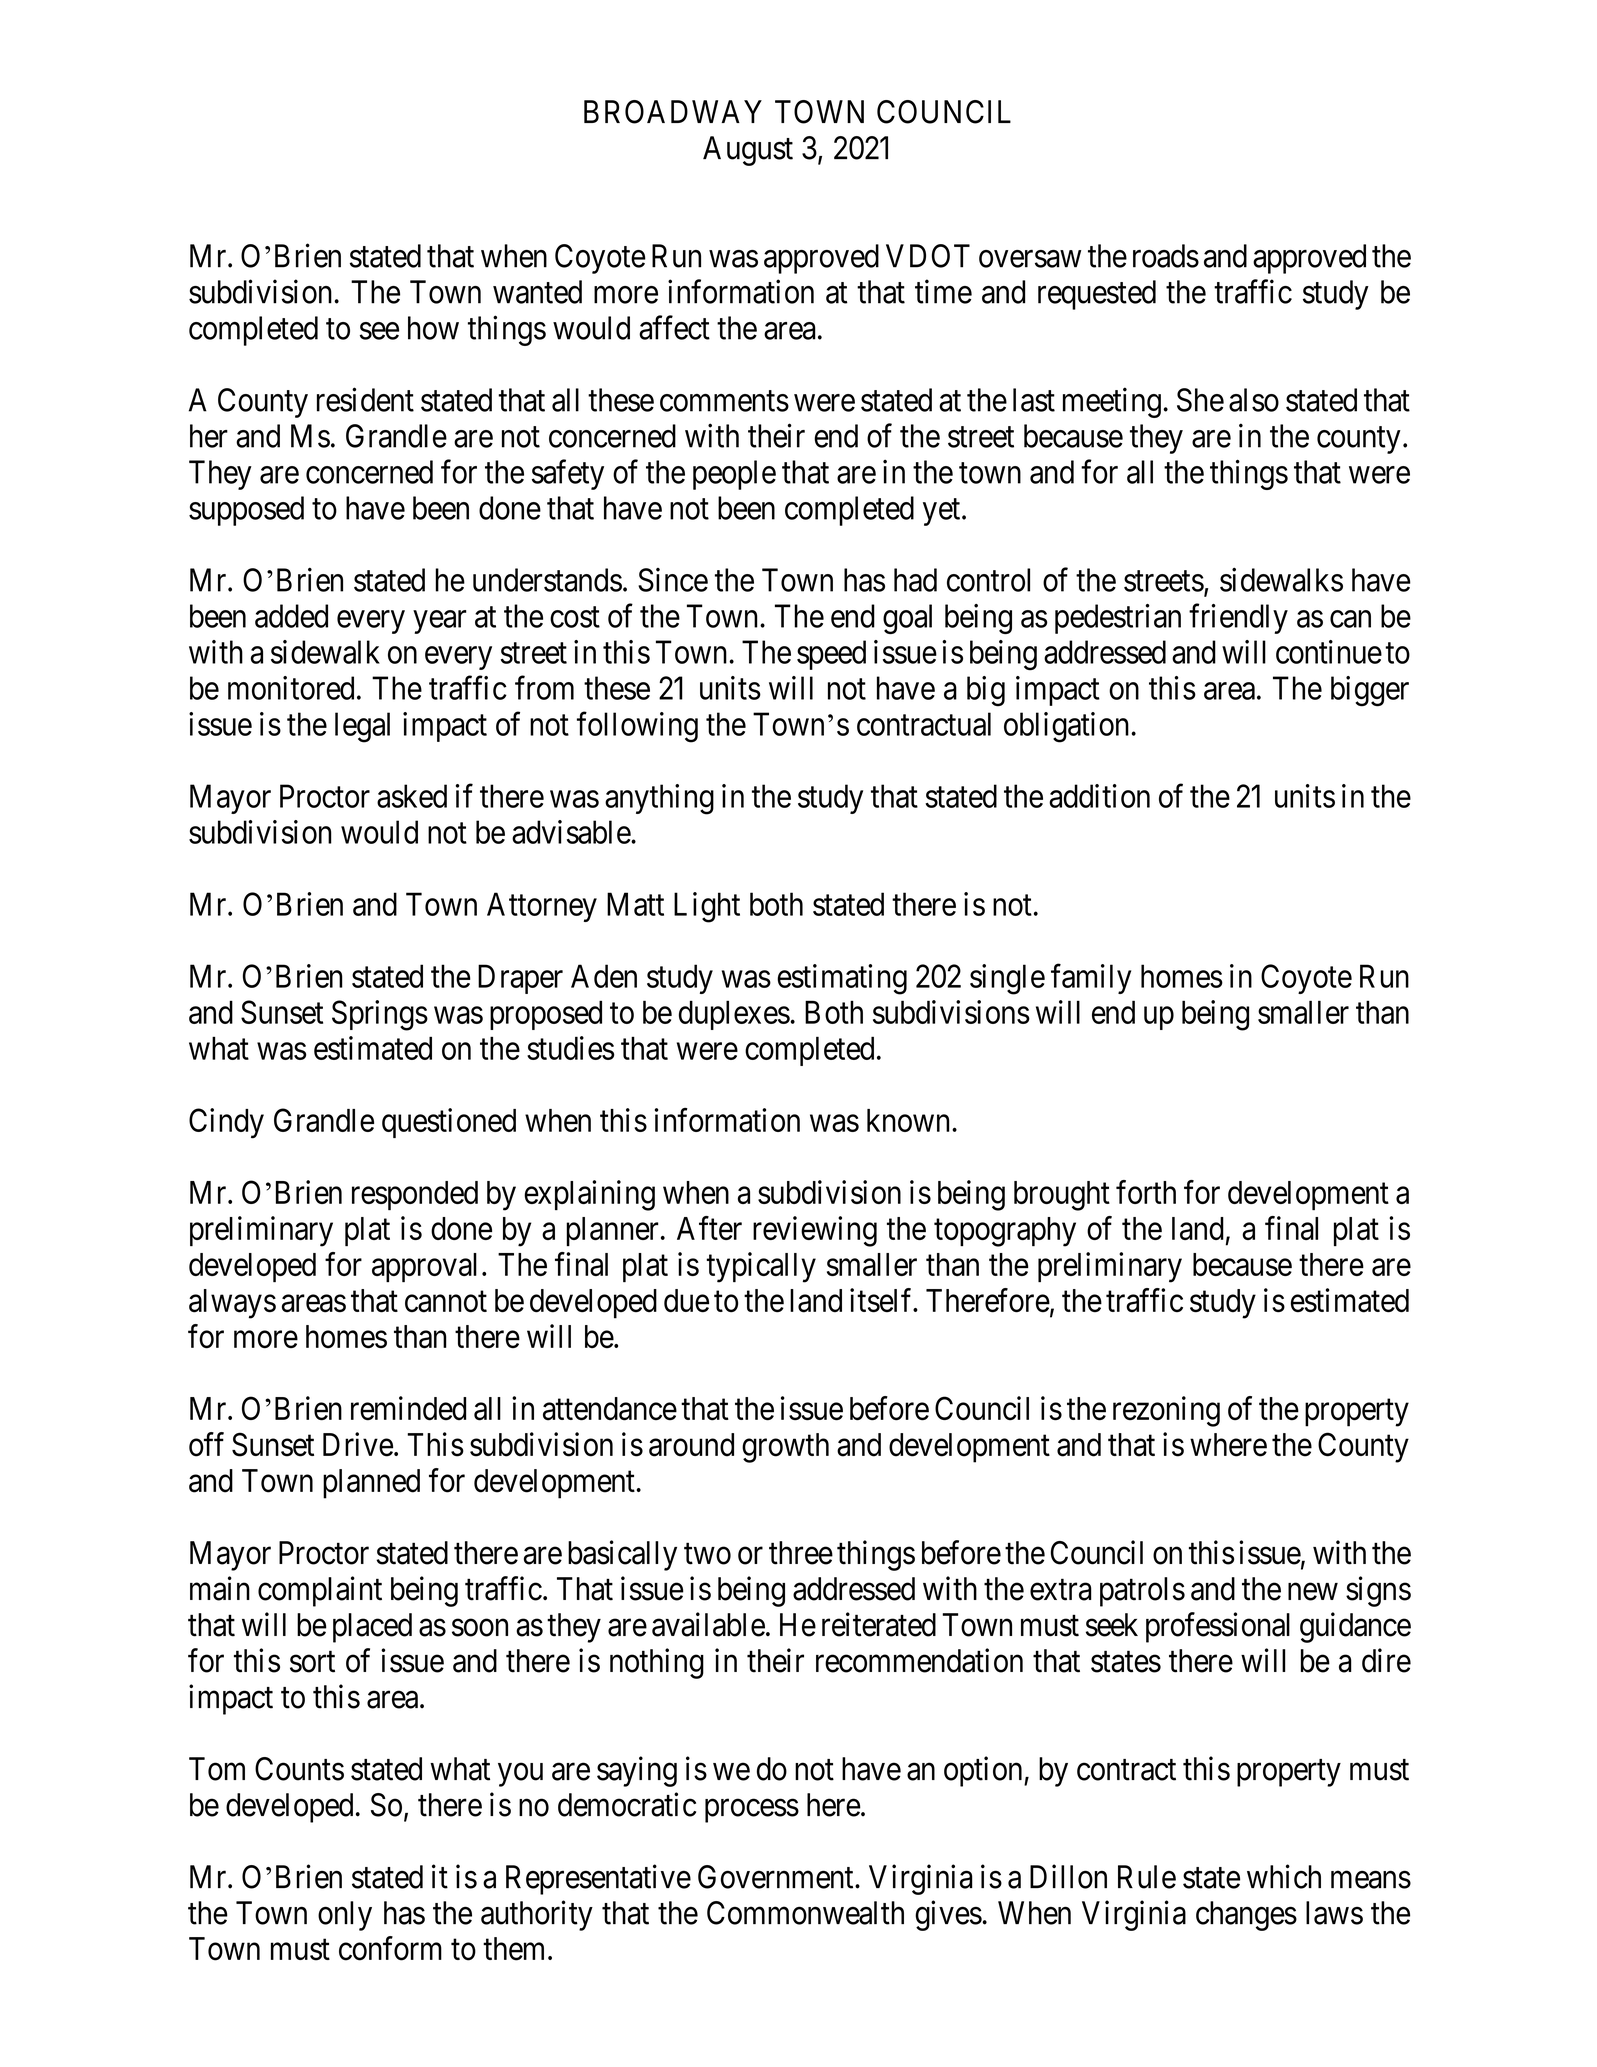 Image resolution: width=1597 pixels, height=2067 pixels. I want to click on how, so click(433, 328).
